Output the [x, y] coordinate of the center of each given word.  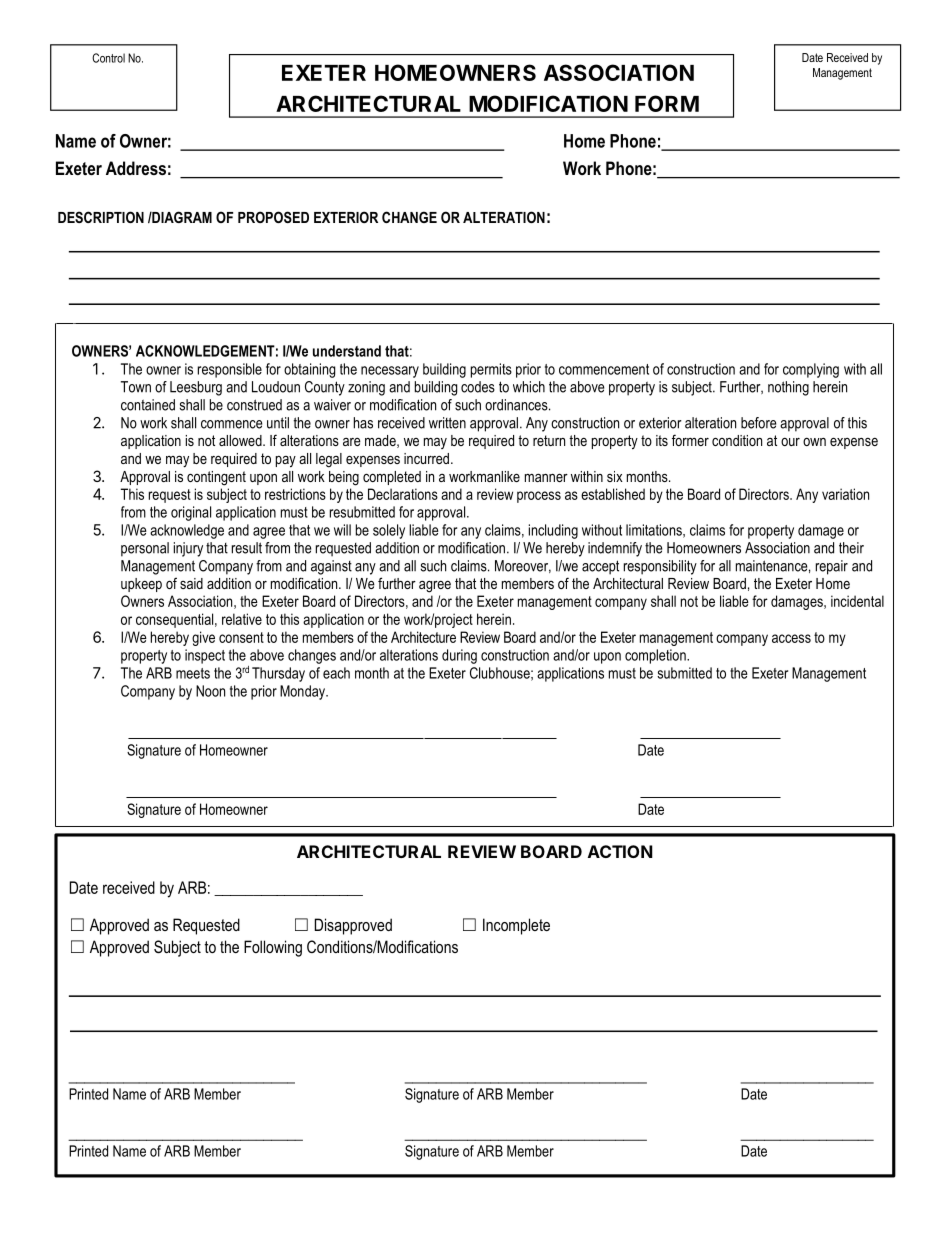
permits [491, 370]
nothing [788, 388]
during [459, 656]
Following [273, 948]
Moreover [523, 566]
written [447, 423]
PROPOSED [273, 217]
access [791, 638]
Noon [210, 691]
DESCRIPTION [101, 217]
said [191, 583]
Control [108, 58]
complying [811, 370]
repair [832, 567]
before [758, 423]
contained [148, 405]
